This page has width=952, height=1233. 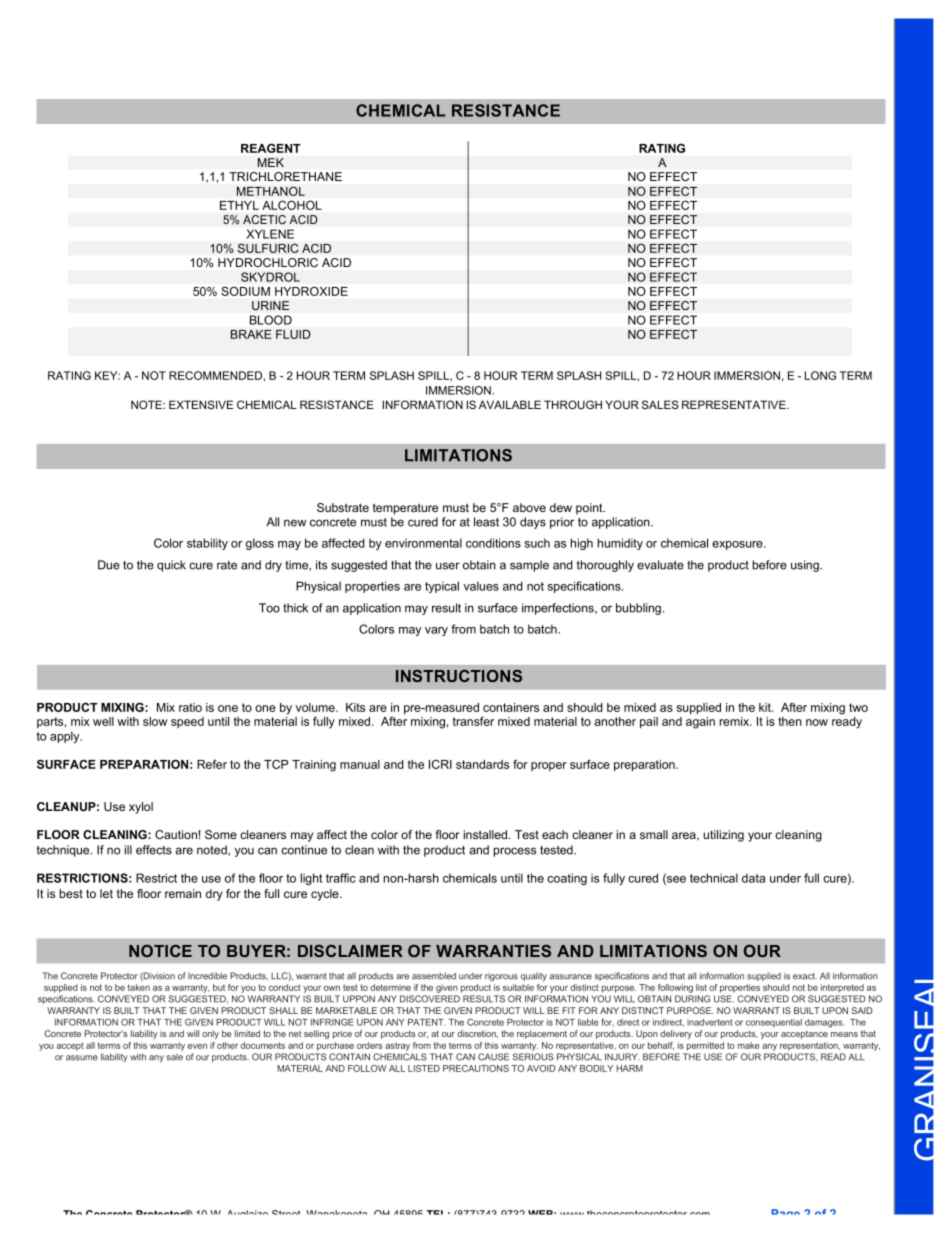 I want to click on make, so click(x=748, y=1045).
